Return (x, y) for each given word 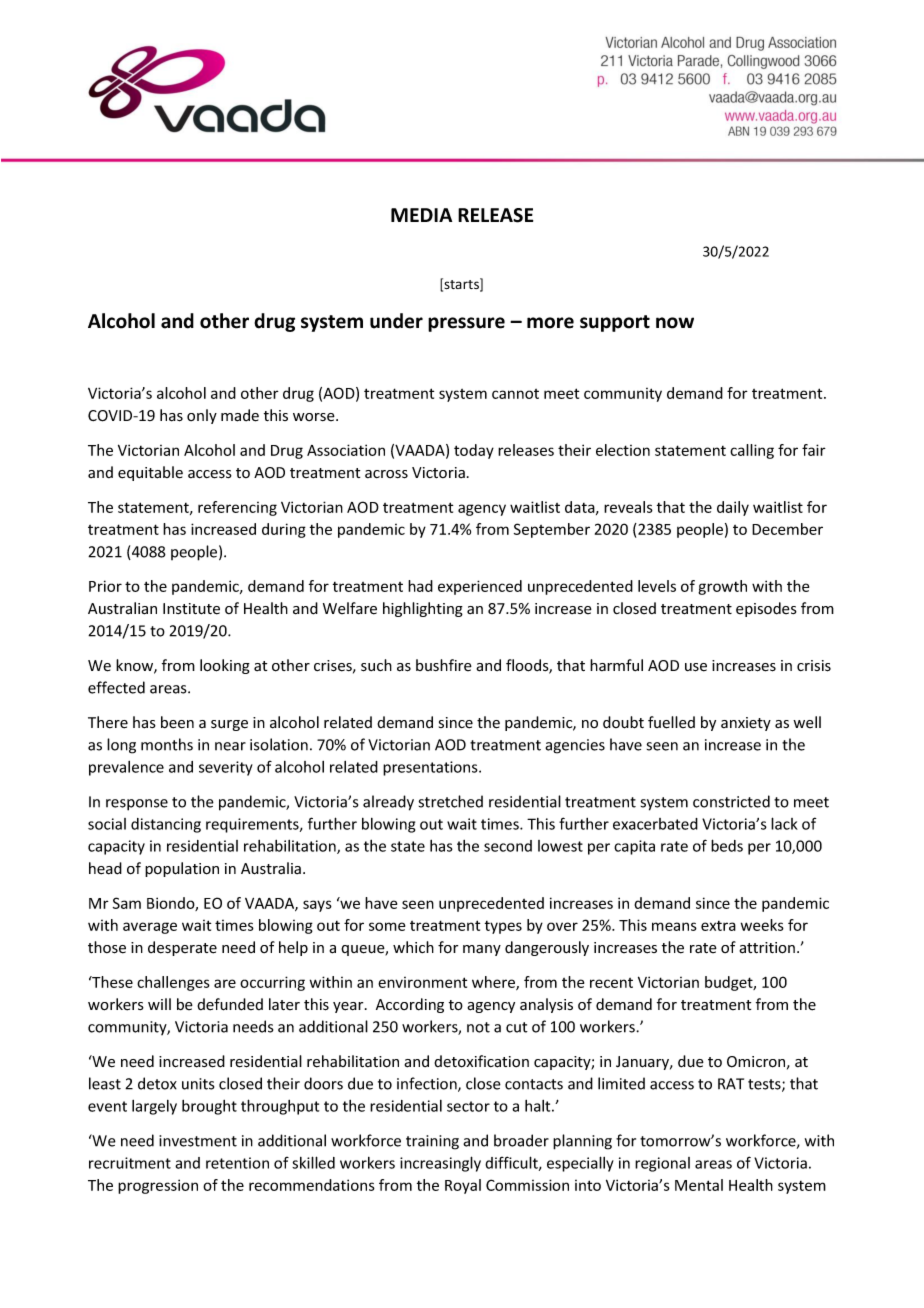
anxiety (746, 724)
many (482, 950)
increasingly (440, 1164)
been (177, 722)
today (474, 451)
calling (752, 451)
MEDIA (421, 215)
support (615, 323)
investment (198, 1141)
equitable (150, 473)
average (150, 928)
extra (718, 926)
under (396, 321)
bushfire (444, 665)
